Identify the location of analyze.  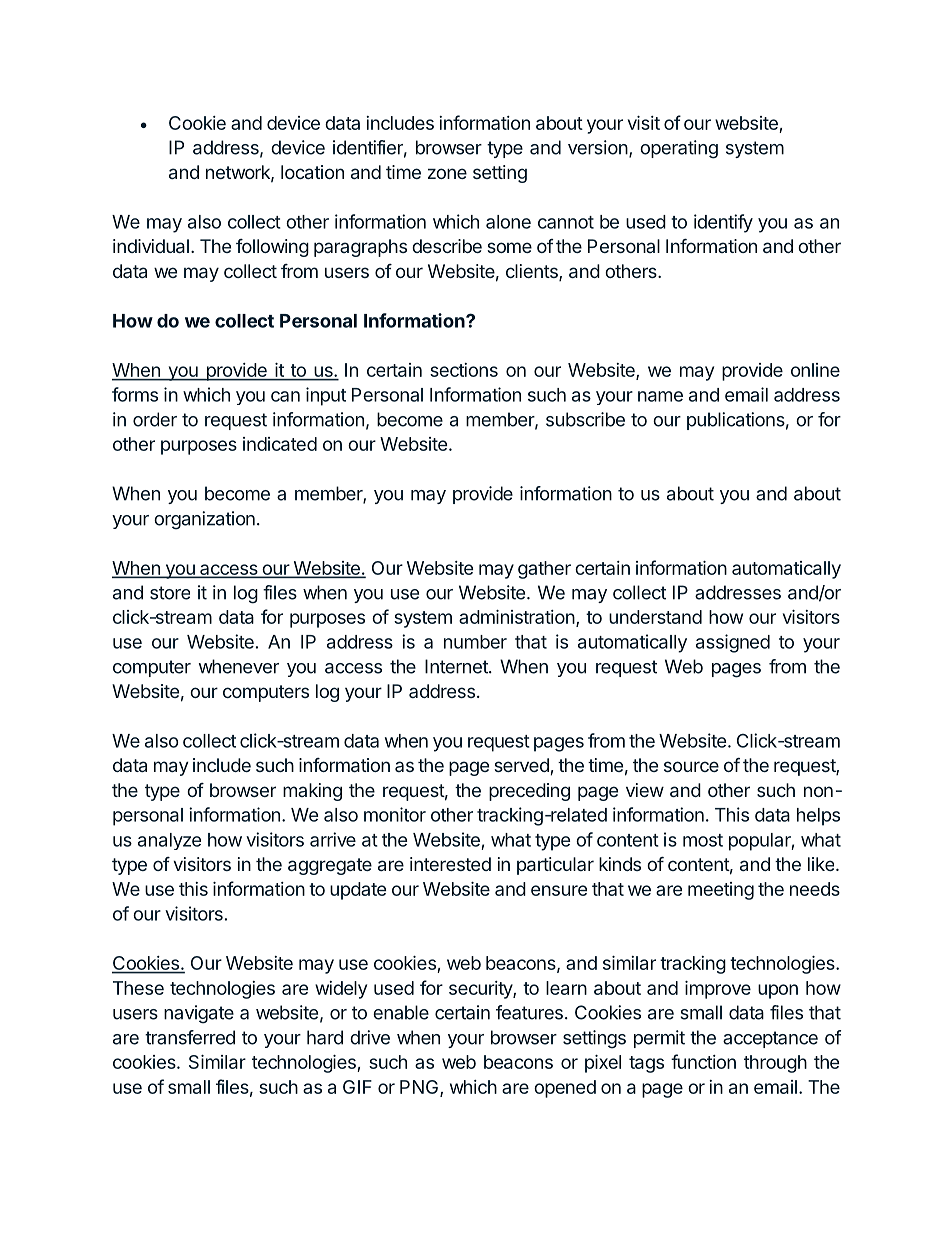
(169, 841).
